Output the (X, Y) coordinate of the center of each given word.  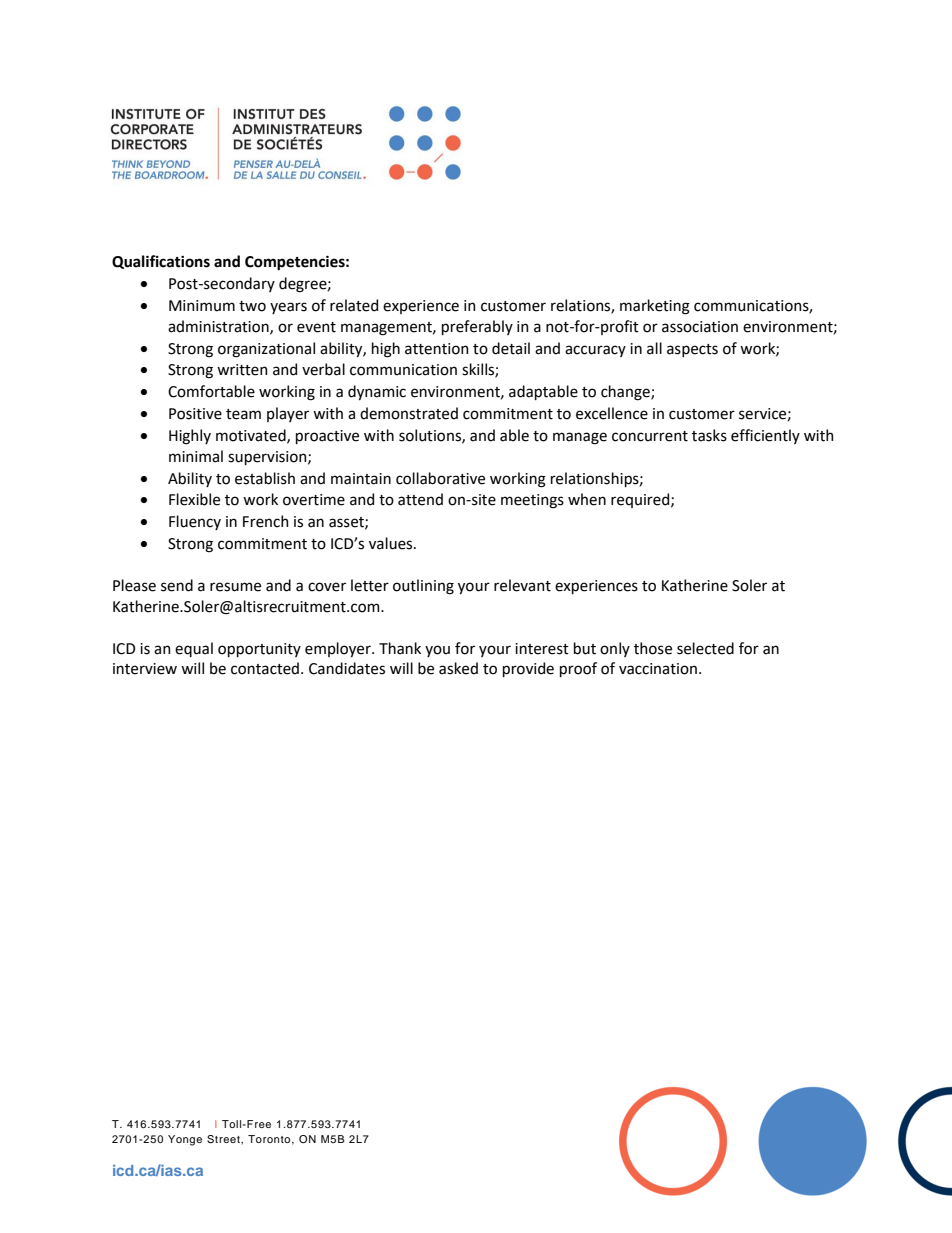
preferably (477, 327)
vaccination (658, 669)
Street (224, 1139)
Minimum (202, 306)
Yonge (185, 1140)
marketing (655, 307)
